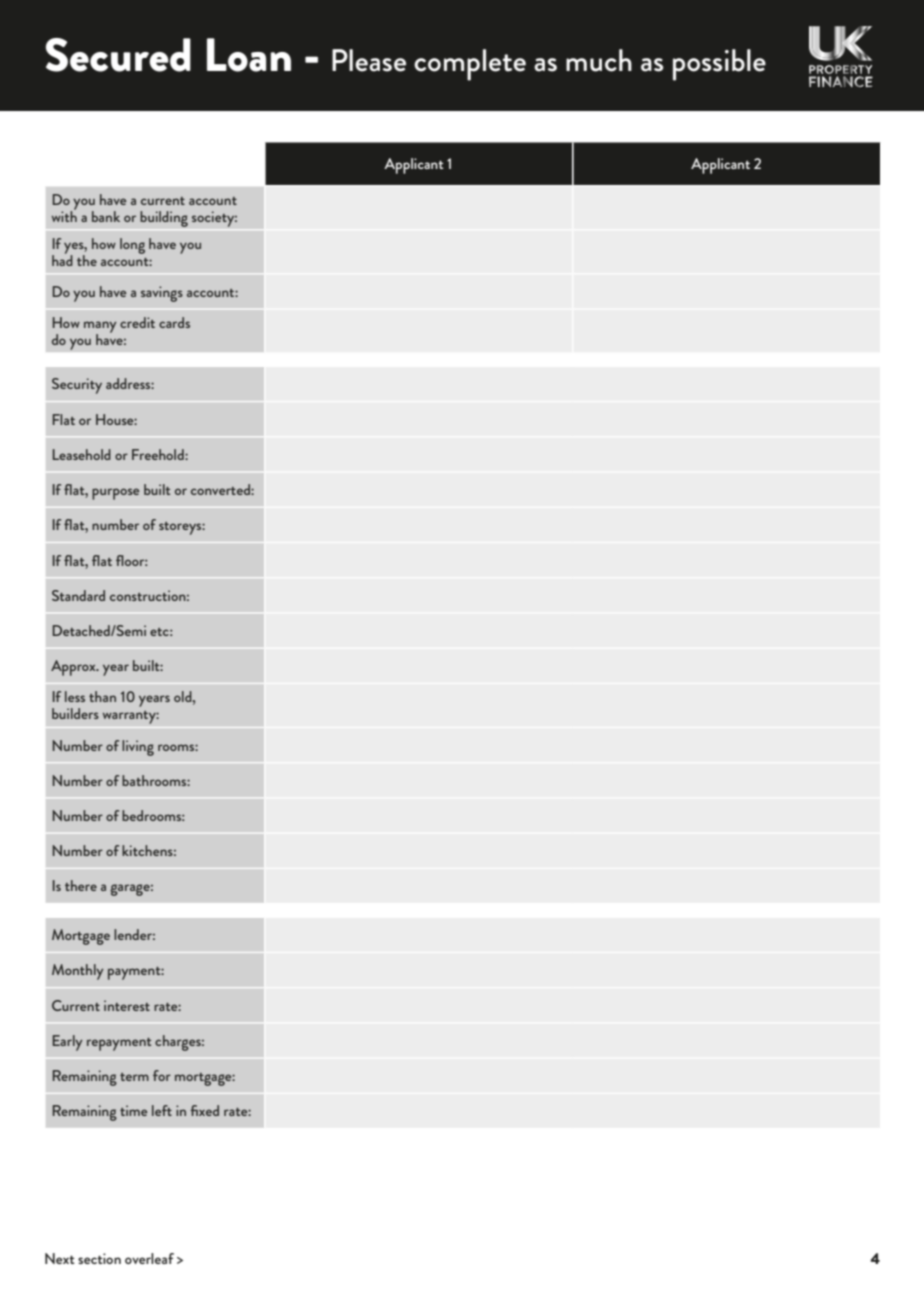 The image size is (924, 1308). What do you see at coordinates (369, 60) in the screenshot?
I see `Please` at bounding box center [369, 60].
